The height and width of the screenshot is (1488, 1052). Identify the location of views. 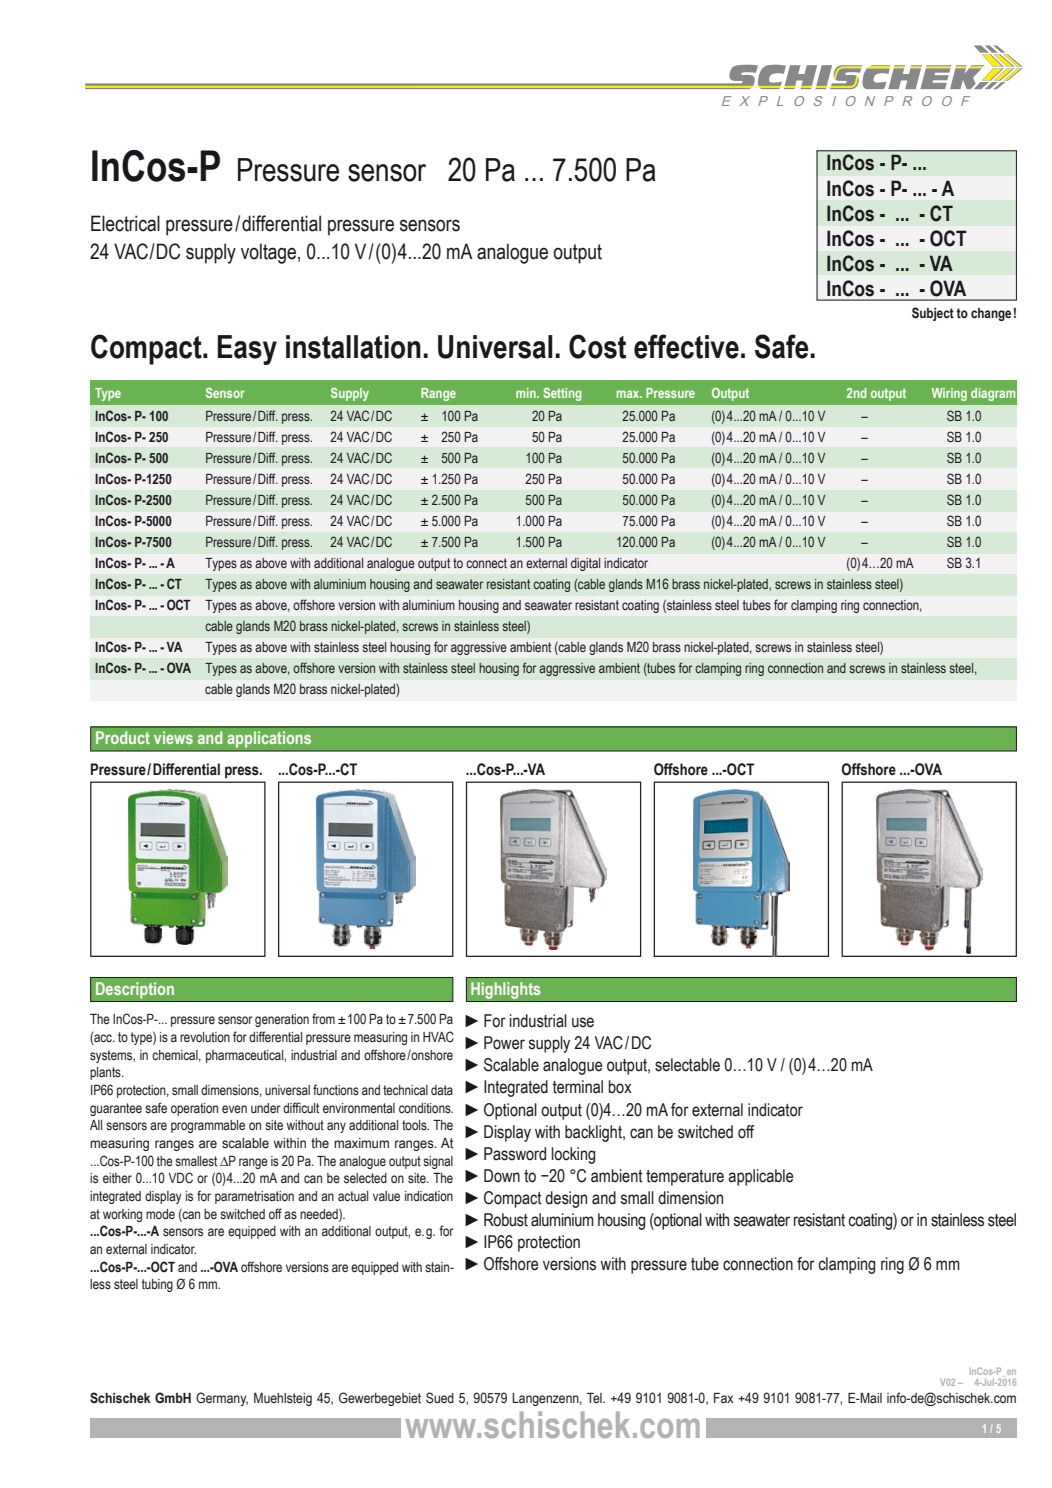
(173, 737).
